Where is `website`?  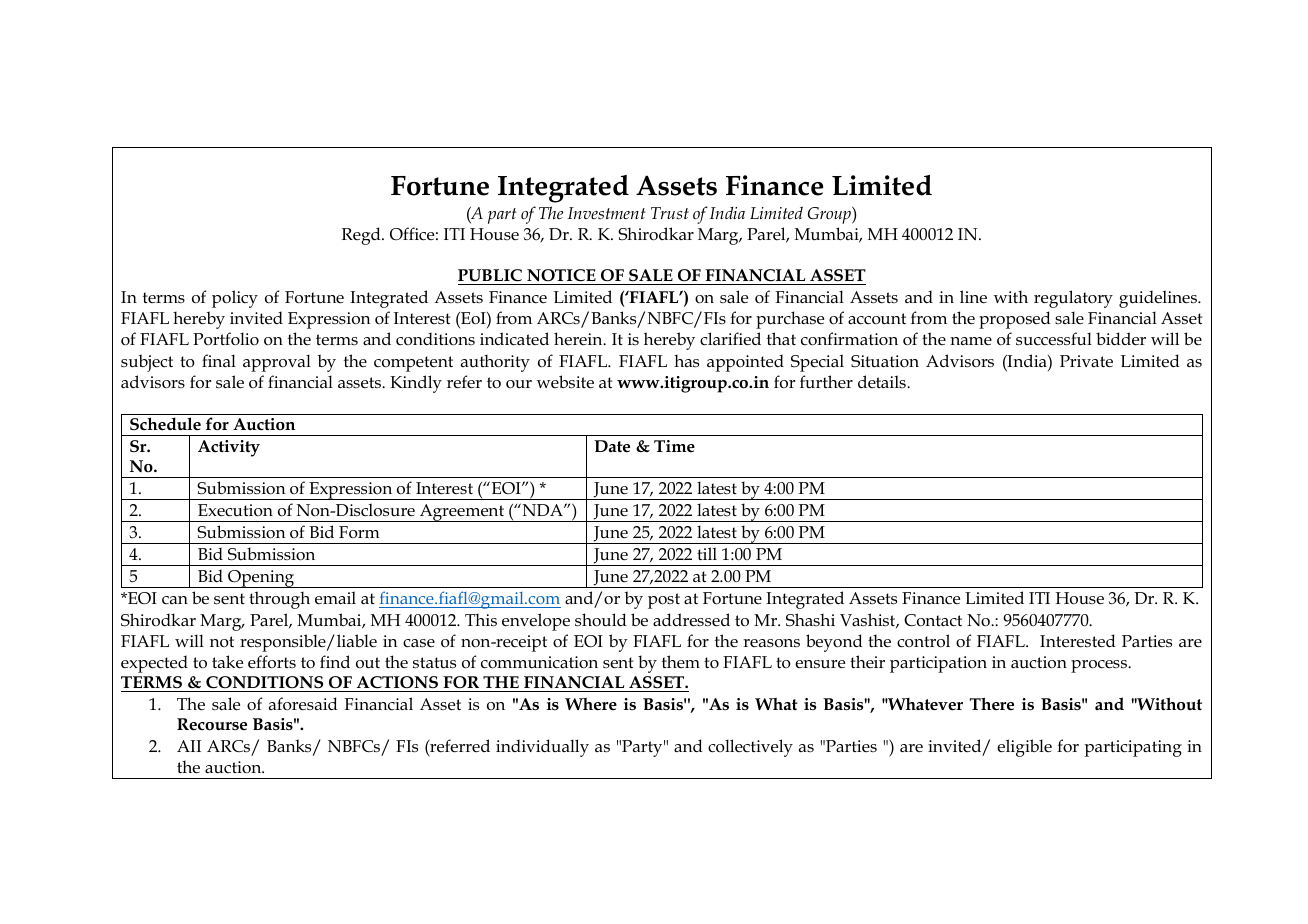
website is located at coordinates (565, 382).
